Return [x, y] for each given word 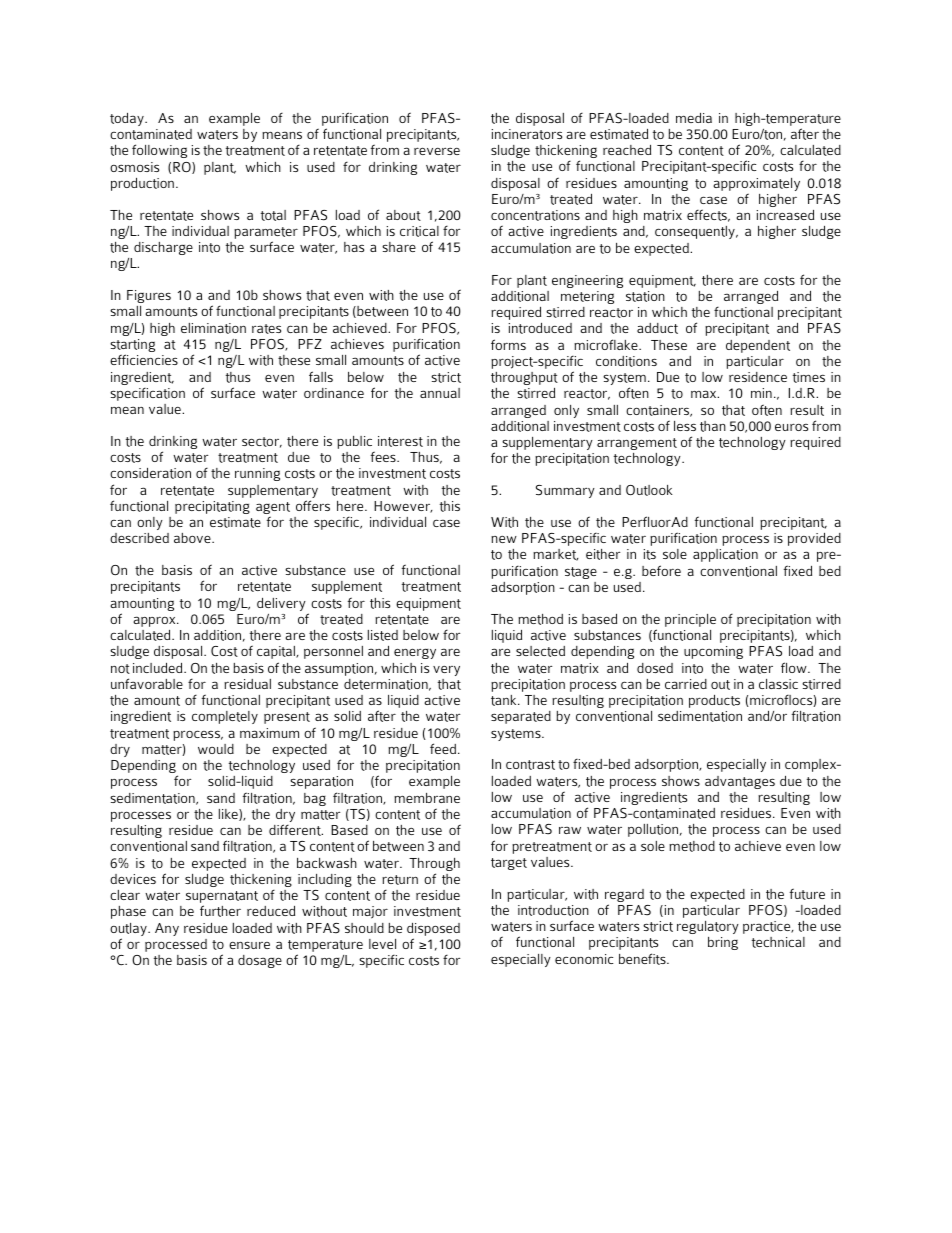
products [714, 701]
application [725, 555]
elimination [213, 328]
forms [508, 344]
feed [443, 748]
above [193, 538]
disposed [433, 929]
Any [167, 929]
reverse [437, 151]
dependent [758, 346]
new [504, 539]
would [216, 749]
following [159, 151]
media [694, 118]
